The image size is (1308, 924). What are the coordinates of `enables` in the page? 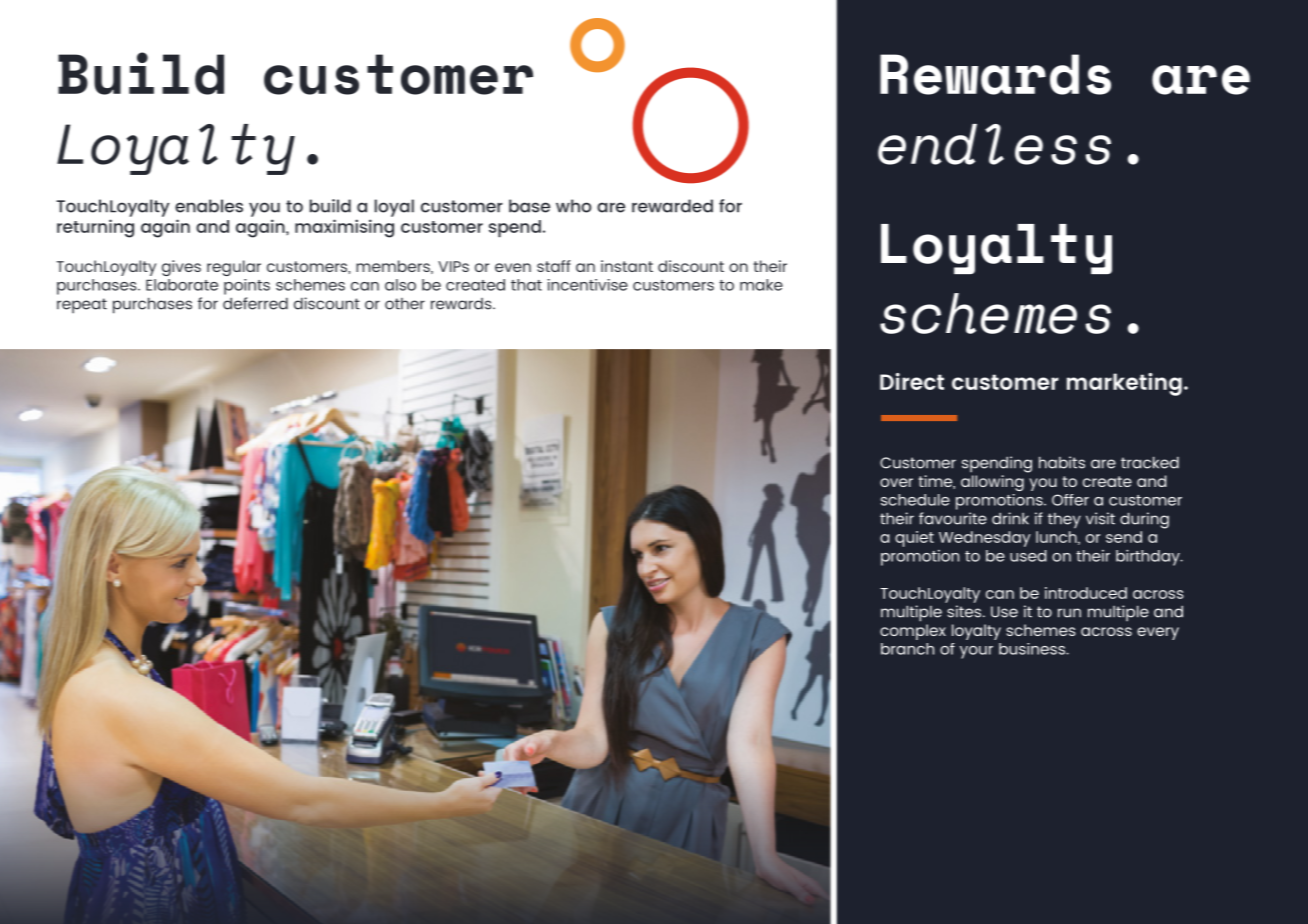 It's located at (209, 206).
